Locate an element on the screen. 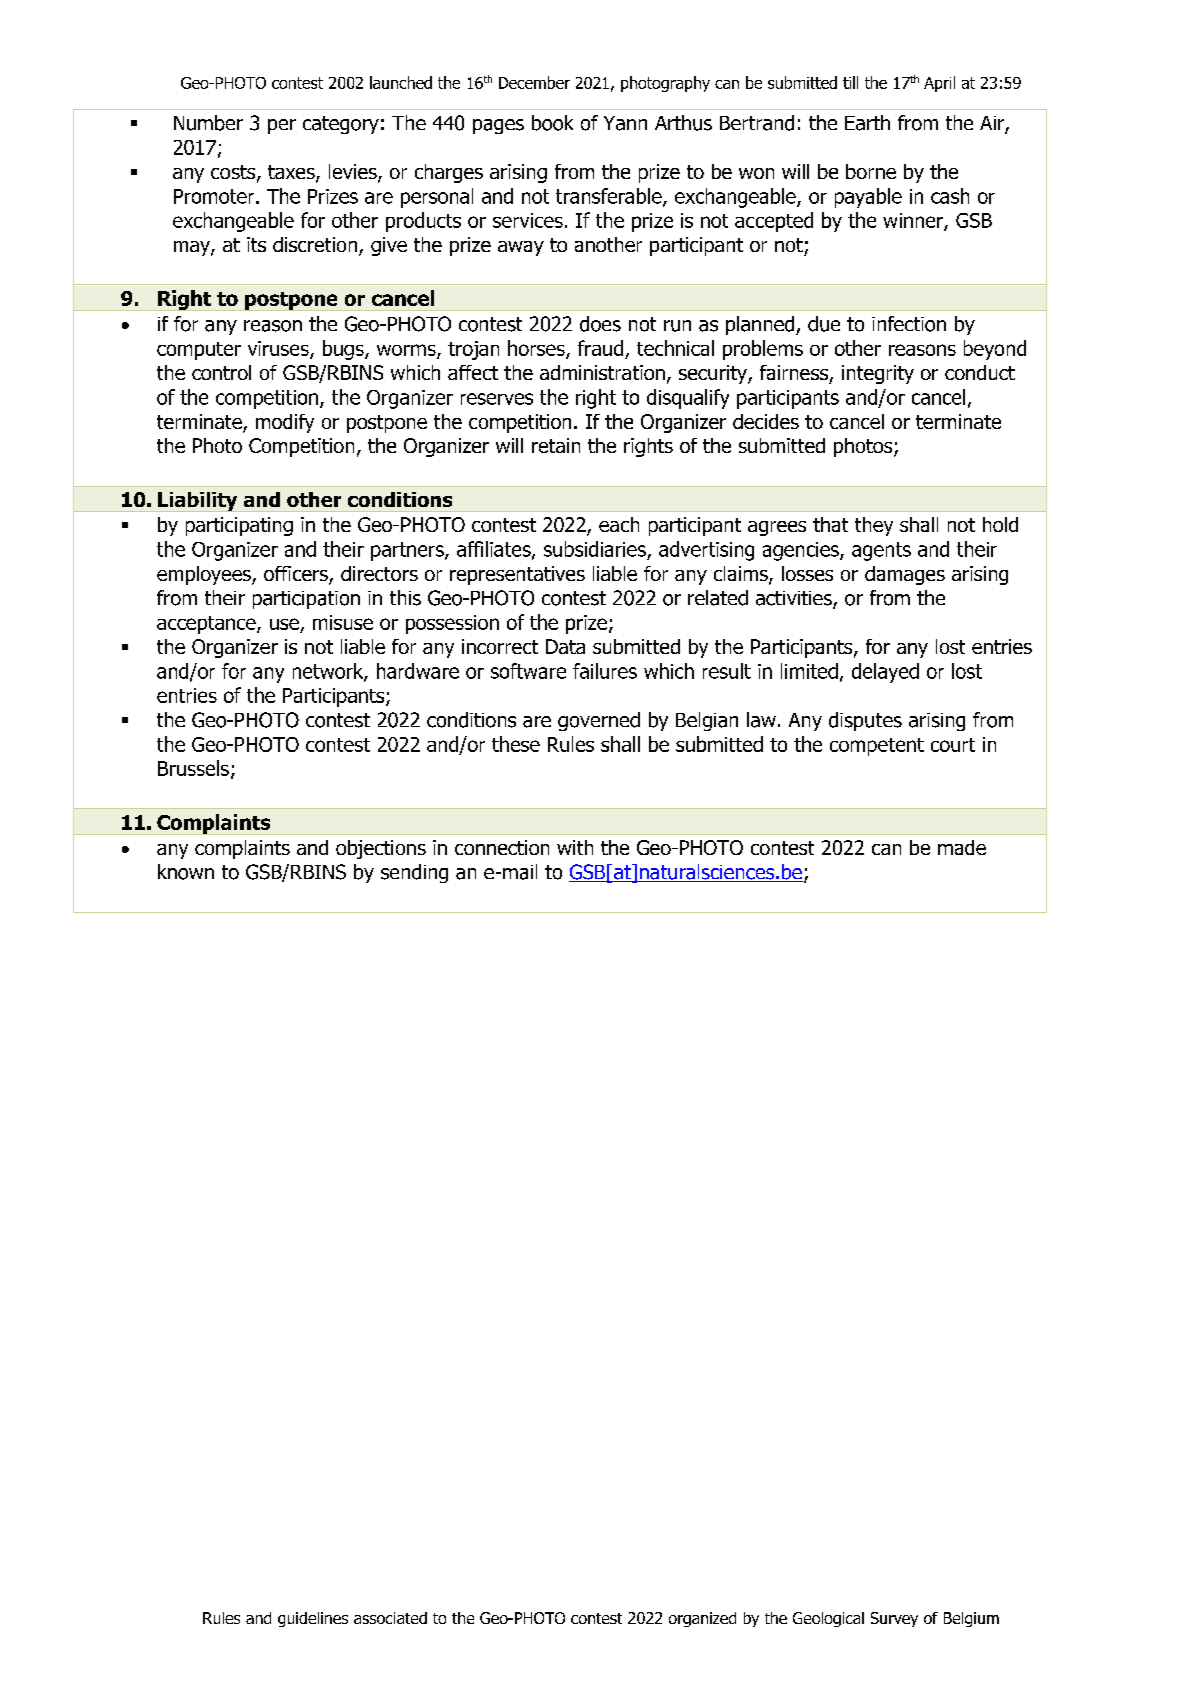 This screenshot has height=1700, width=1202. they is located at coordinates (874, 526).
